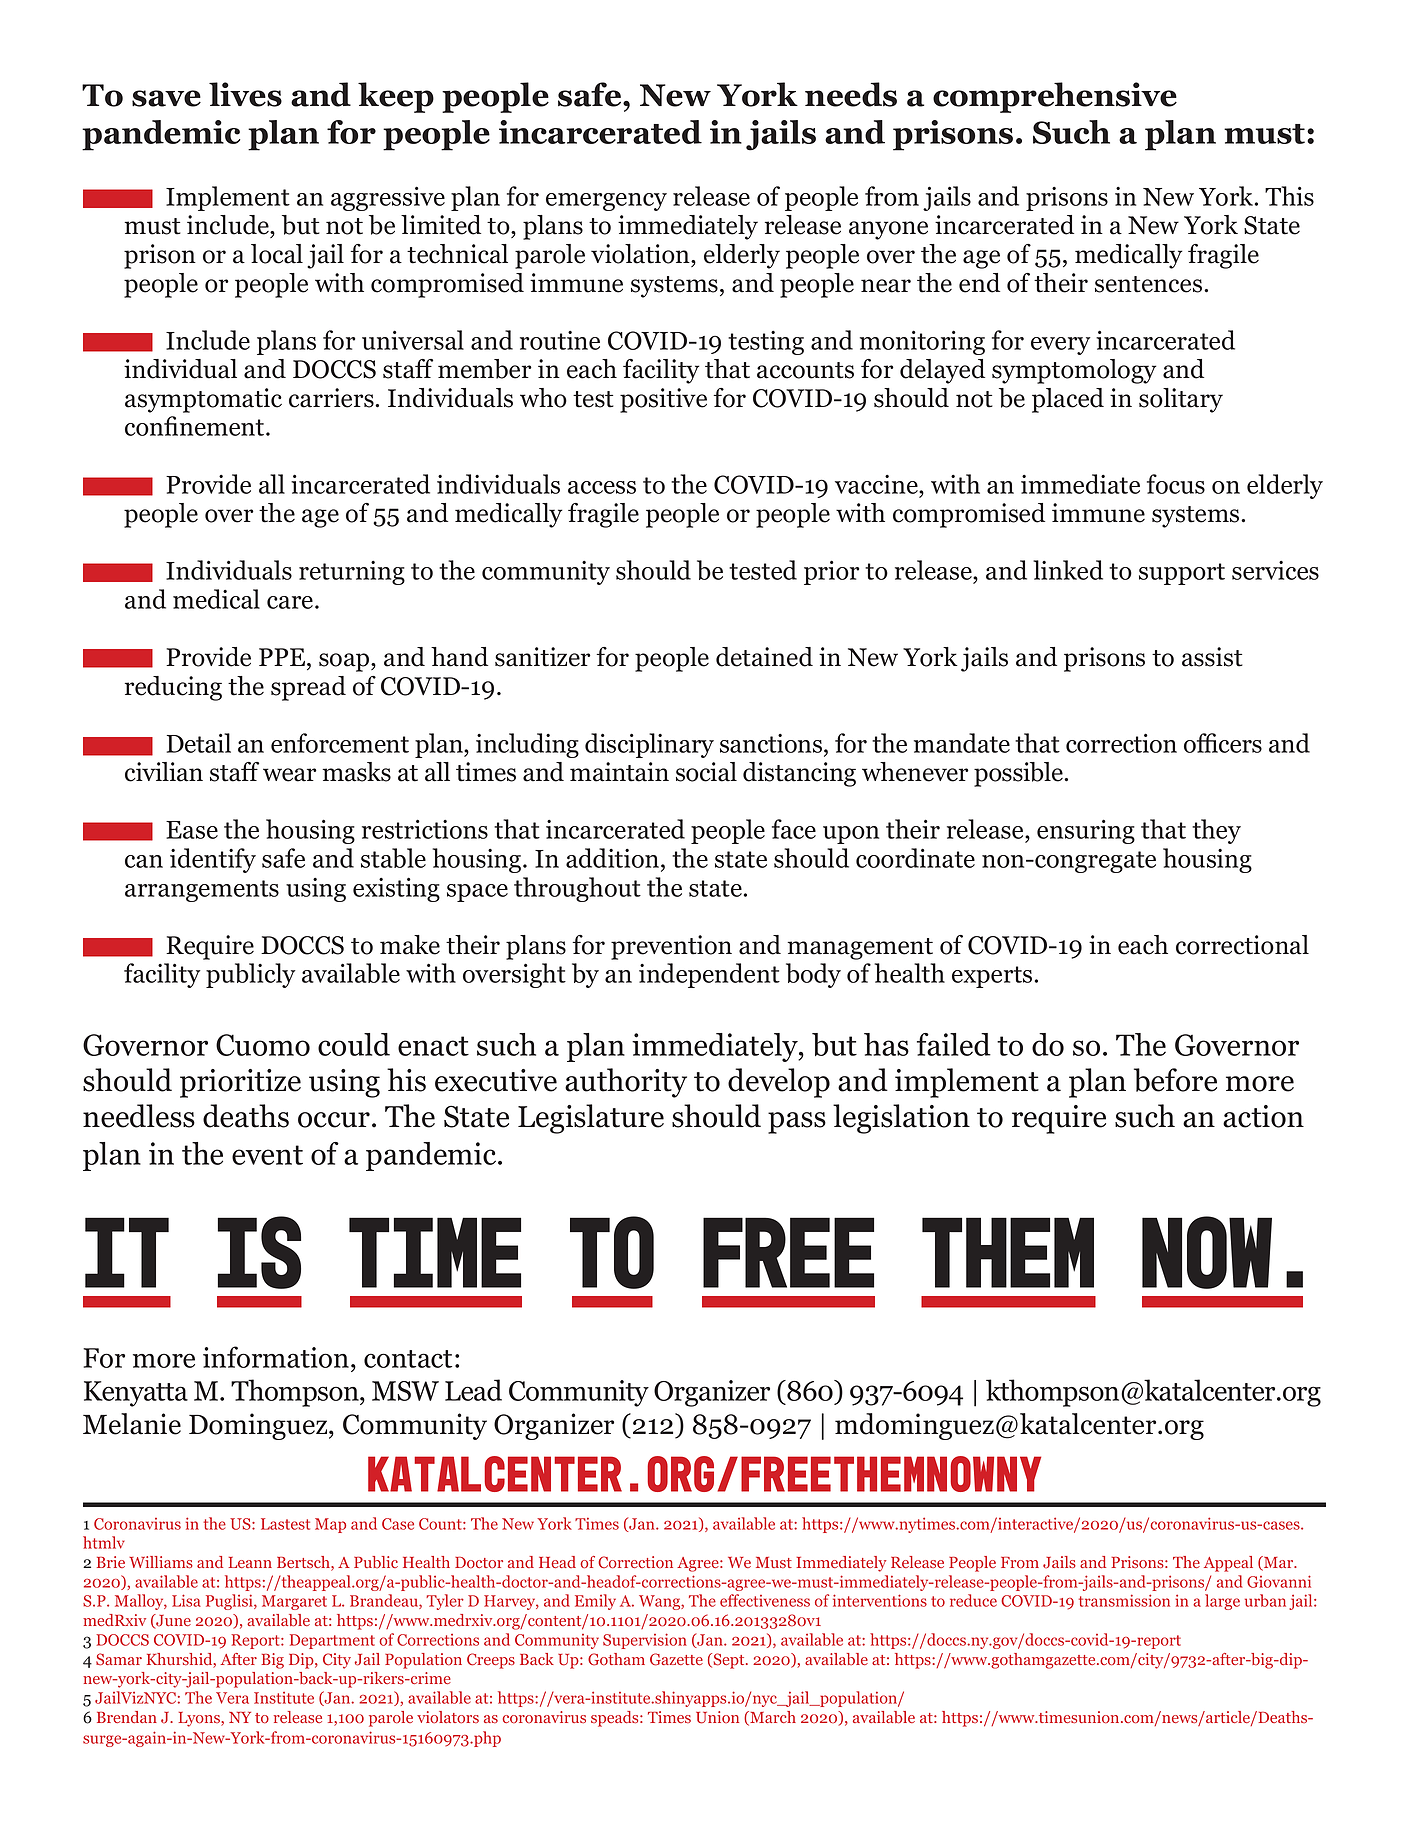 The width and height of the screenshot is (1409, 1824). What do you see at coordinates (276, 1357) in the screenshot?
I see `information` at bounding box center [276, 1357].
